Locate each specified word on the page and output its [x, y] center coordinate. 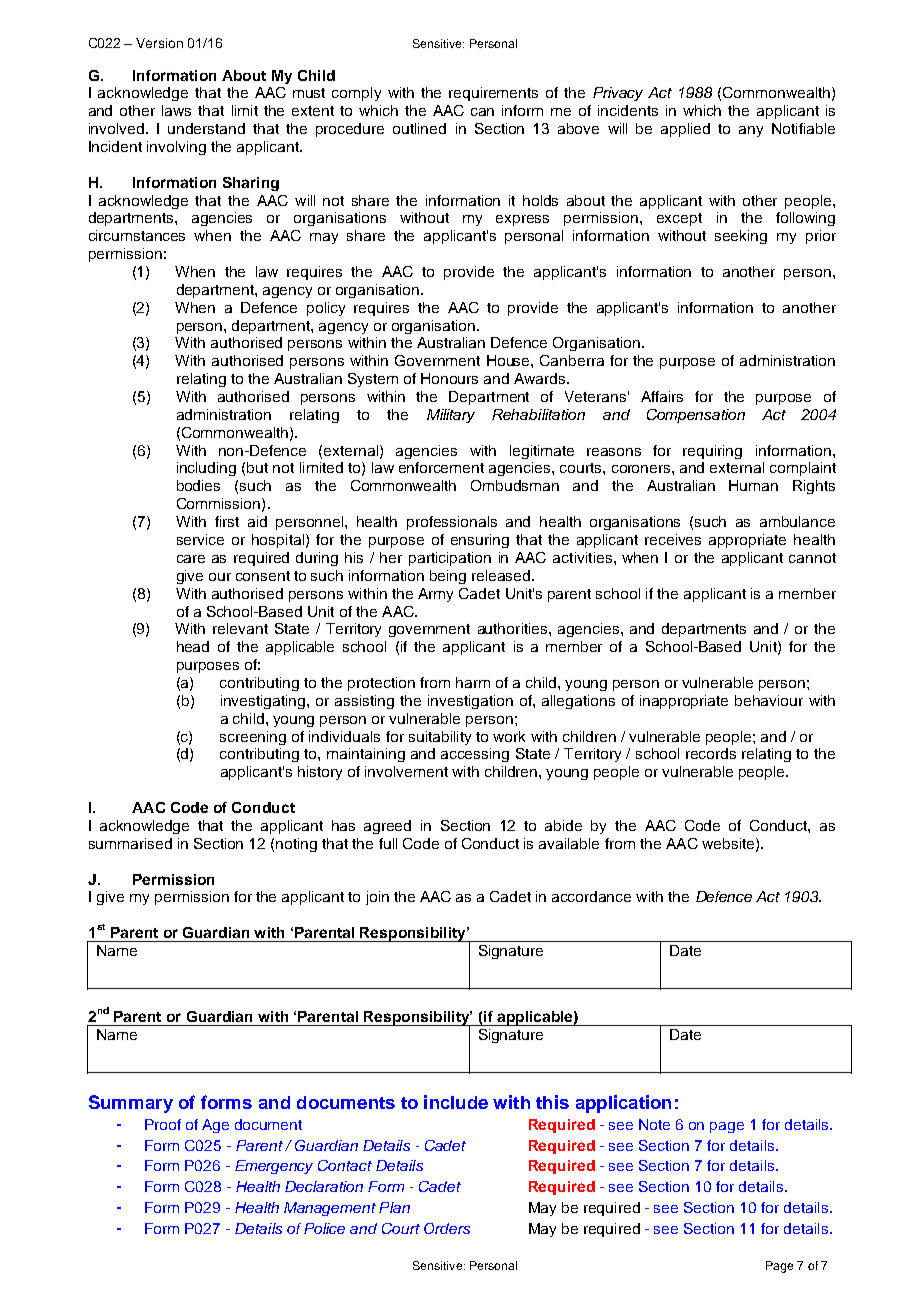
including [206, 469]
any [751, 131]
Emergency [274, 1167]
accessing [475, 755]
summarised [130, 843]
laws [176, 110]
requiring [712, 452]
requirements [493, 94]
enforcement [441, 467]
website [729, 844]
